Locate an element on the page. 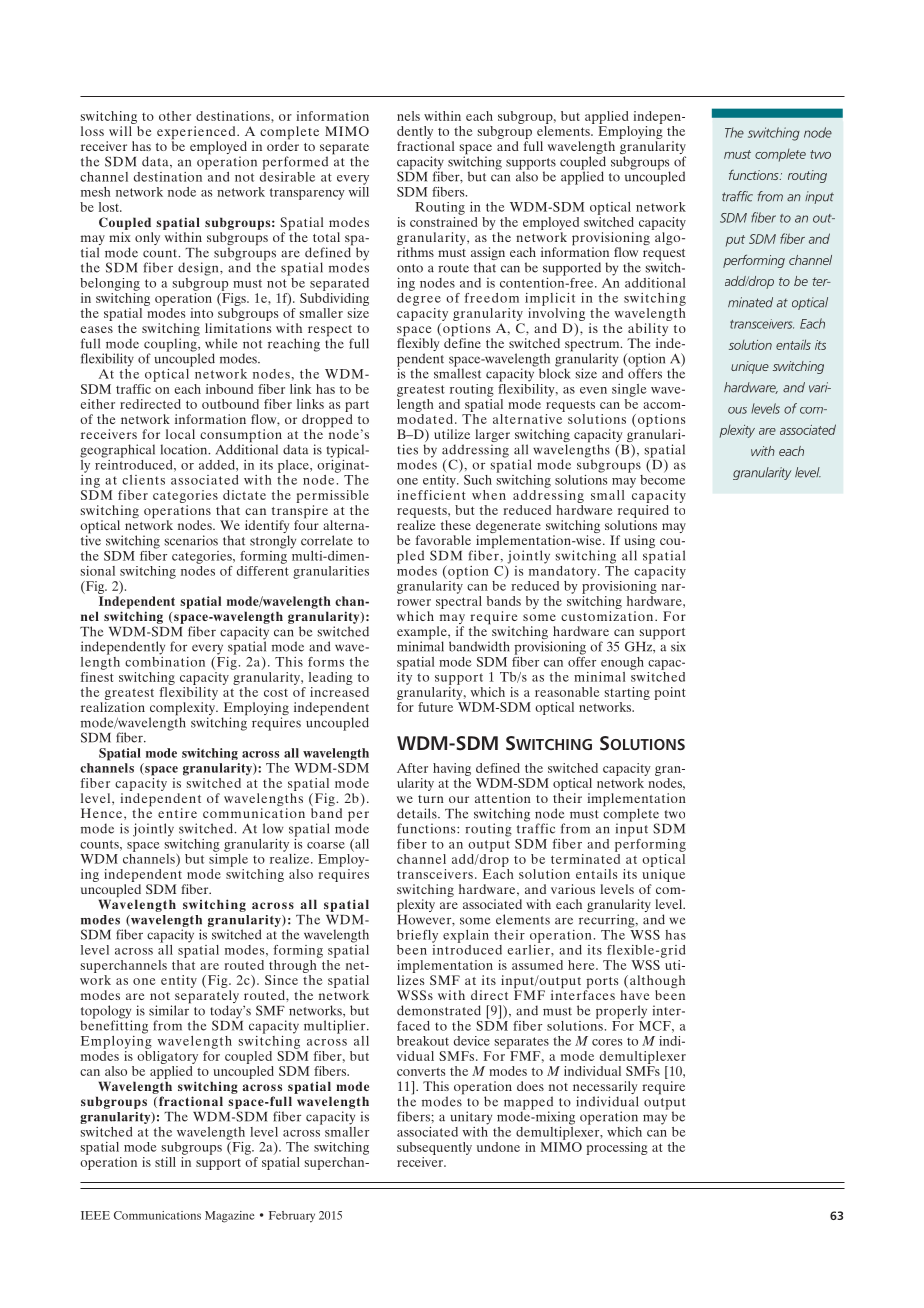 The image size is (924, 1308). local is located at coordinates (180, 434).
